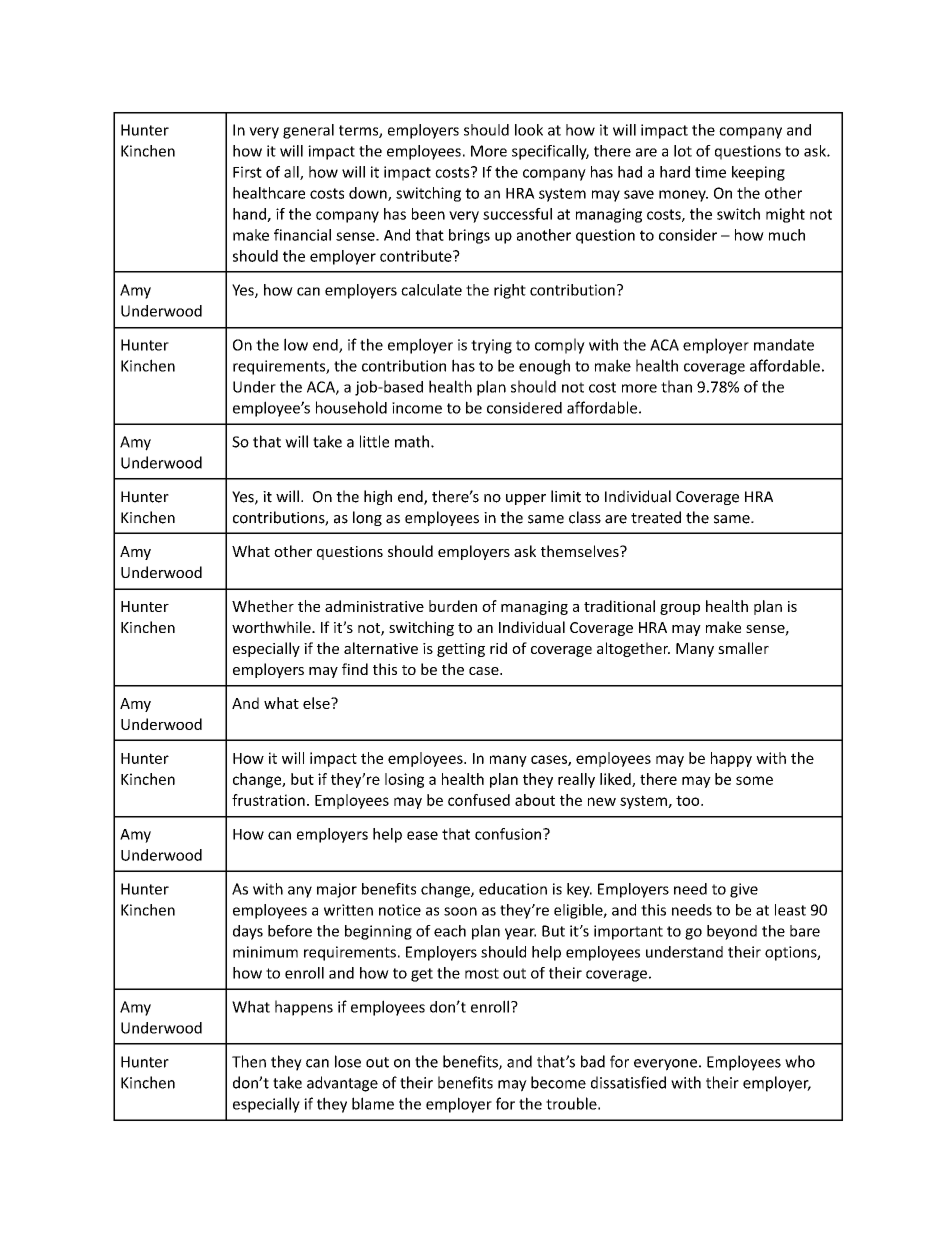 The image size is (952, 1233). I want to click on worthwhile, so click(272, 627).
